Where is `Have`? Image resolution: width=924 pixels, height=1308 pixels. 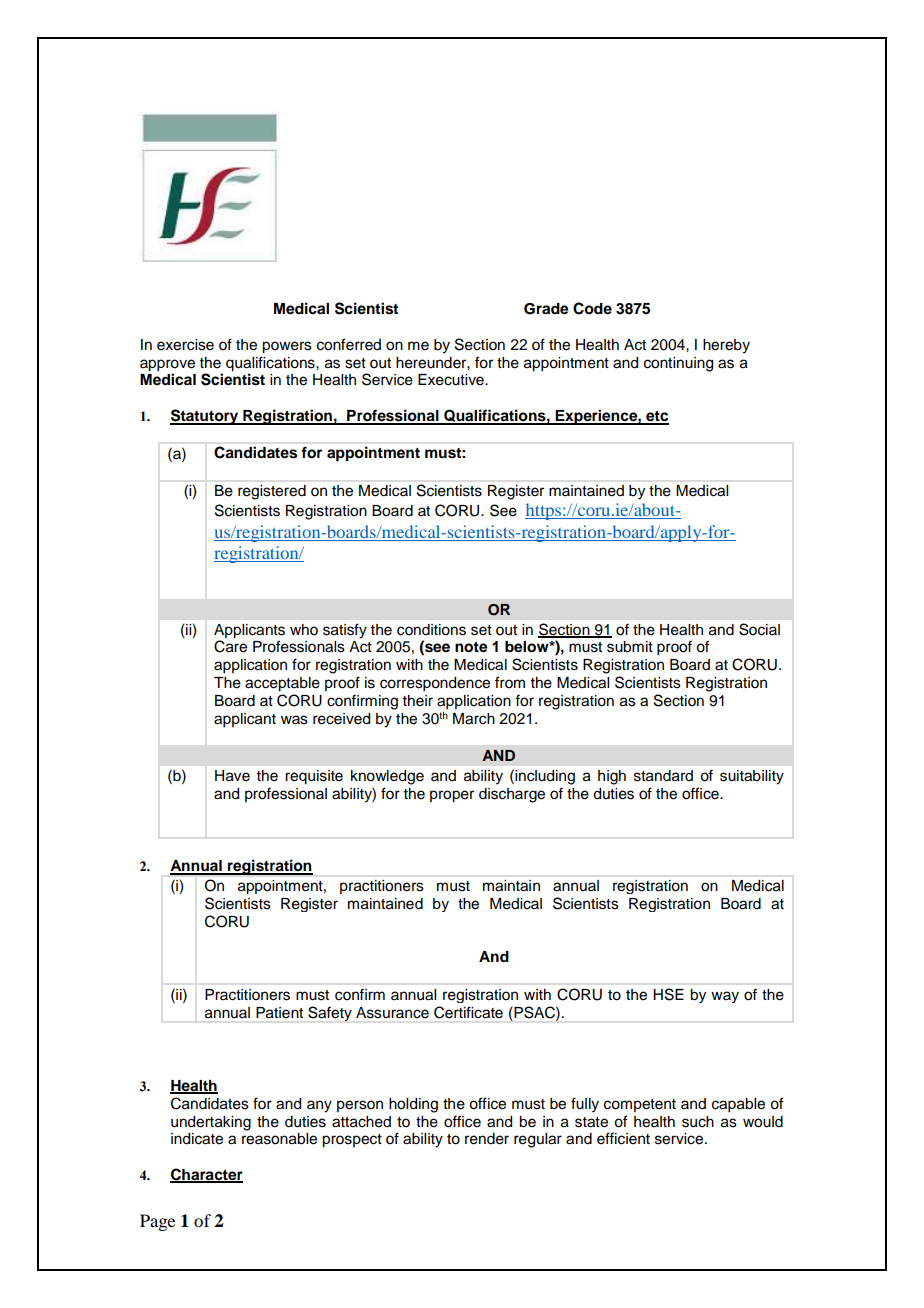 Have is located at coordinates (232, 776).
